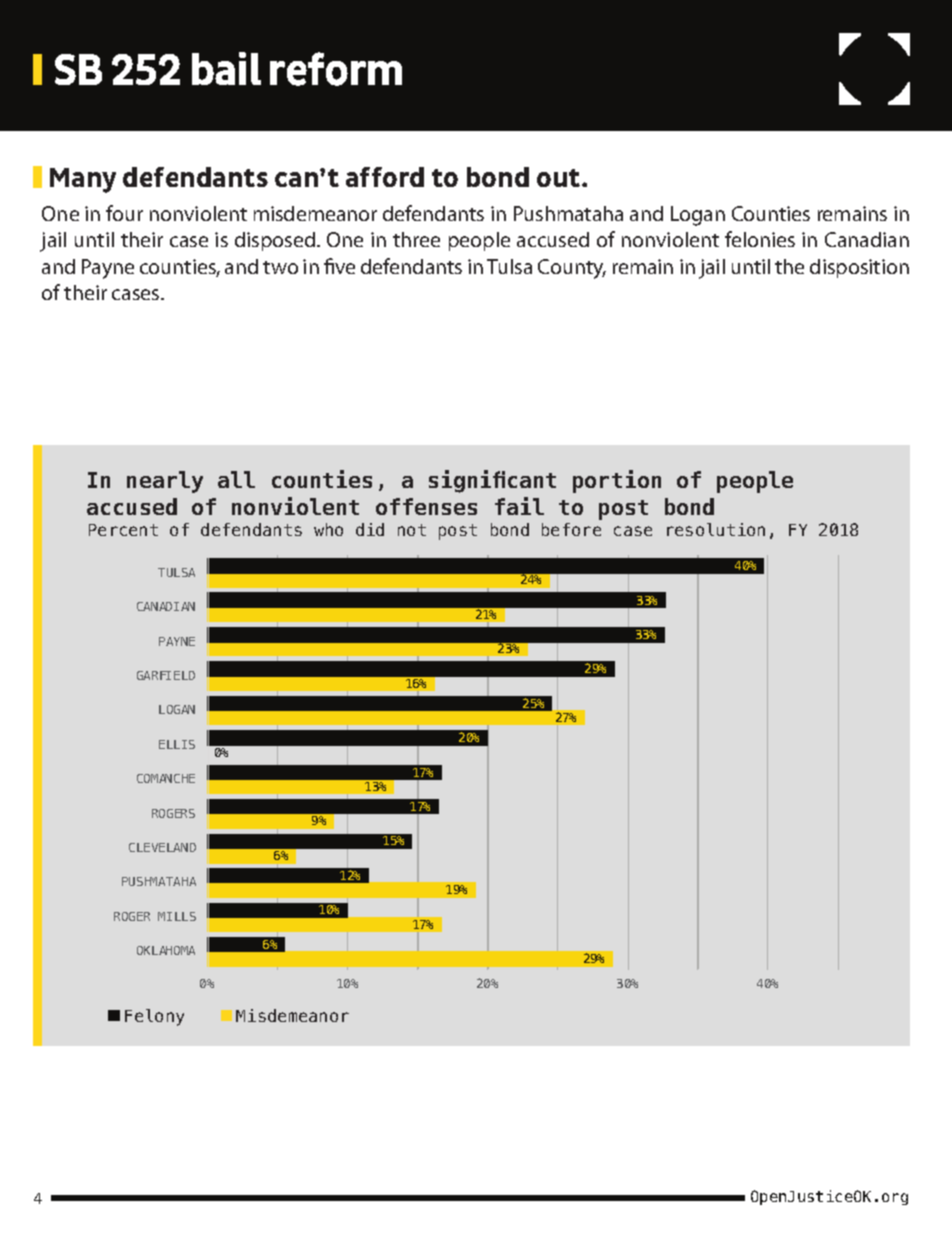  I want to click on Felony, so click(154, 1017).
